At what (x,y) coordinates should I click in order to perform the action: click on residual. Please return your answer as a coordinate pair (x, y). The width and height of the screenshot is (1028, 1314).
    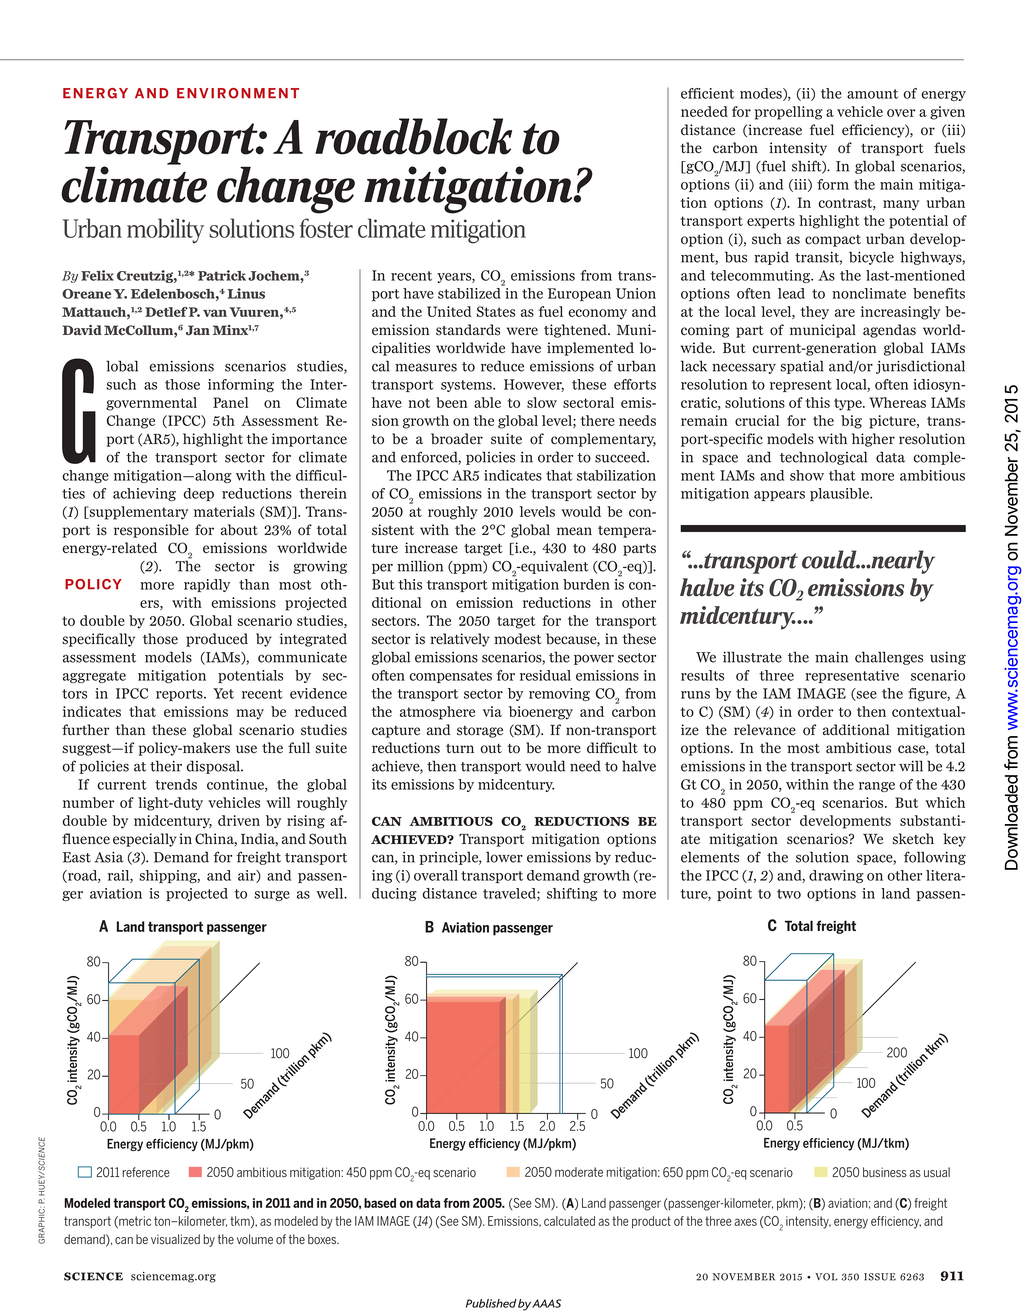
    Looking at the image, I should click on (545, 675).
